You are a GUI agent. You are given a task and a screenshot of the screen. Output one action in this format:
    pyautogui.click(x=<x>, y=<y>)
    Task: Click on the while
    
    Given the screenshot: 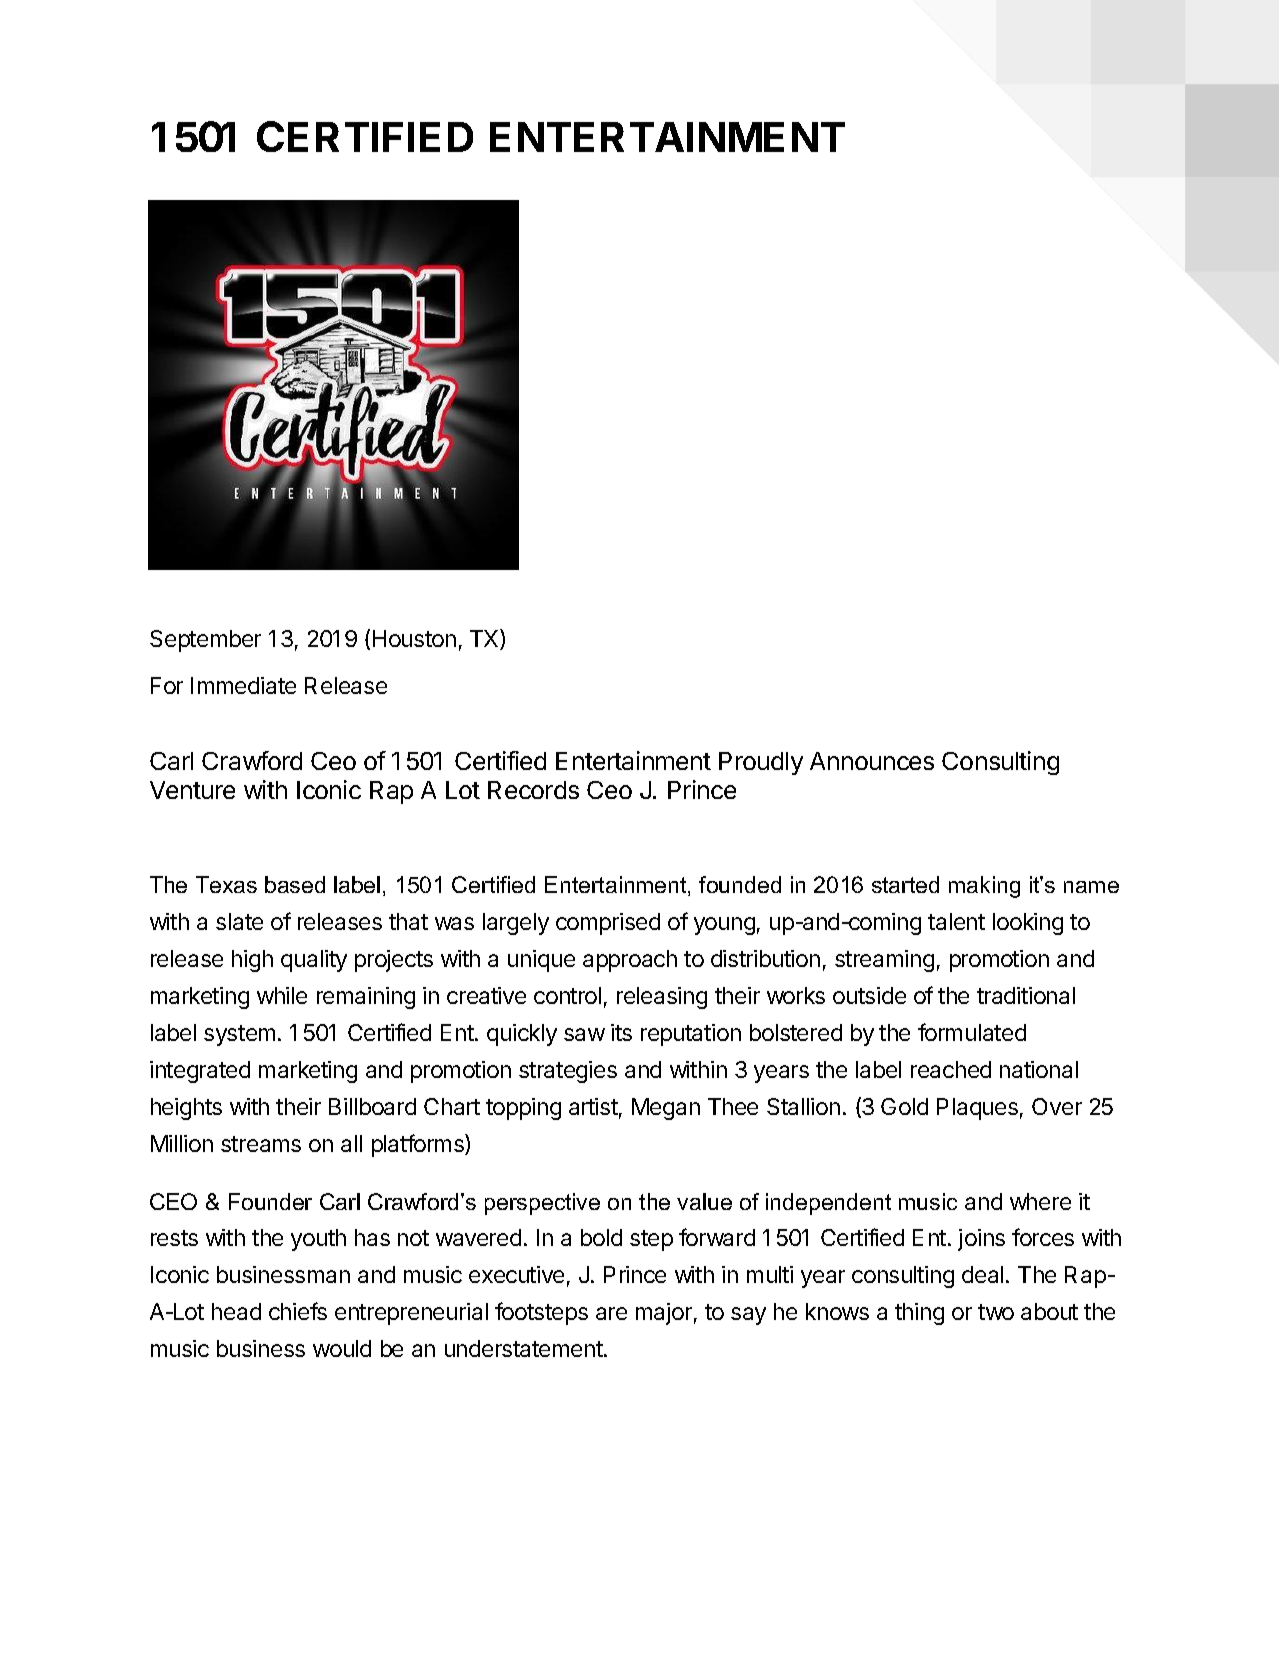 What is the action you would take?
    pyautogui.click(x=282, y=995)
